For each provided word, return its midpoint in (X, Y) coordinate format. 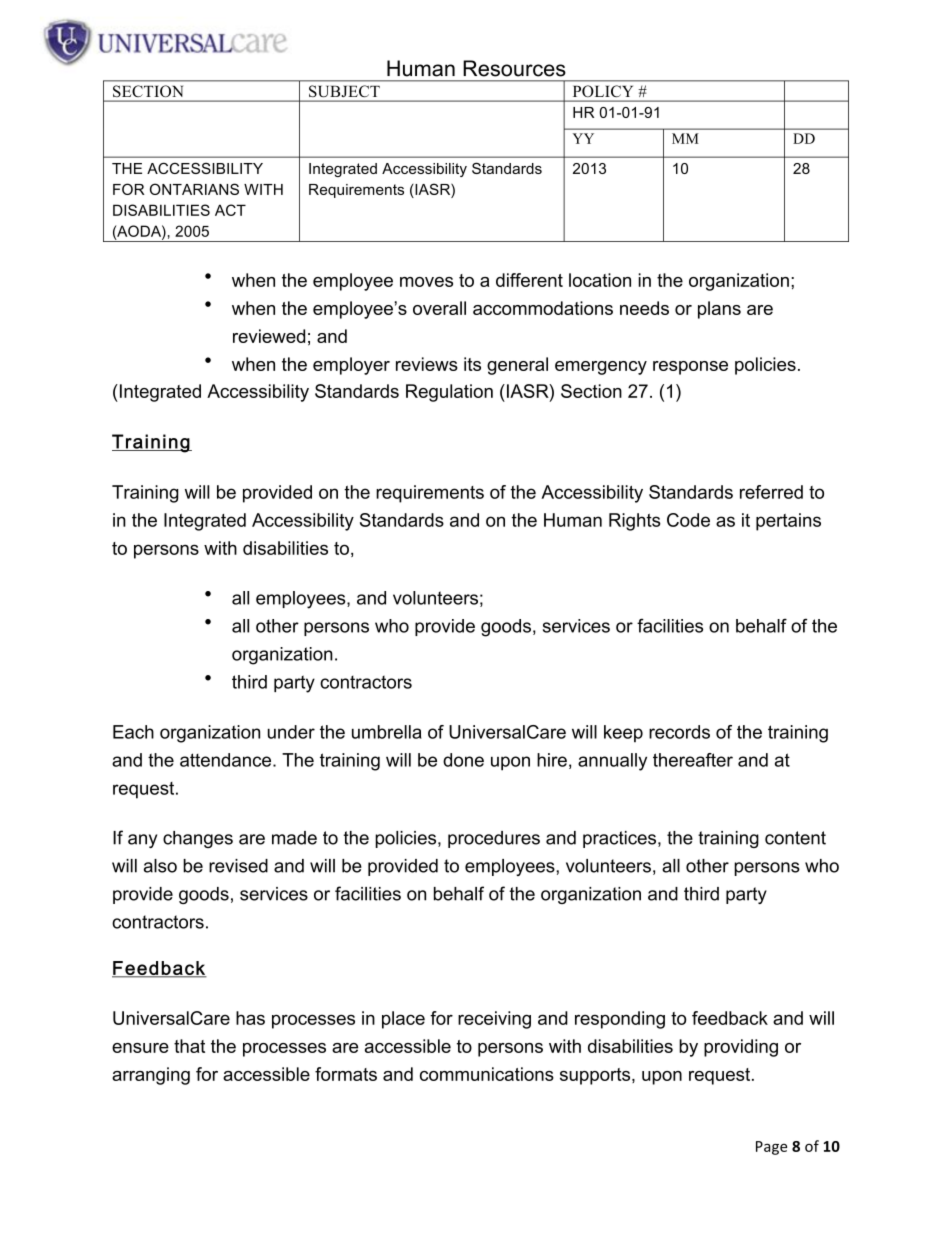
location (600, 280)
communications (487, 1074)
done (463, 760)
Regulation (449, 393)
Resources (514, 68)
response (690, 368)
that (189, 1046)
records (679, 732)
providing (741, 1048)
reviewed (269, 336)
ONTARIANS (194, 189)
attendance (227, 760)
